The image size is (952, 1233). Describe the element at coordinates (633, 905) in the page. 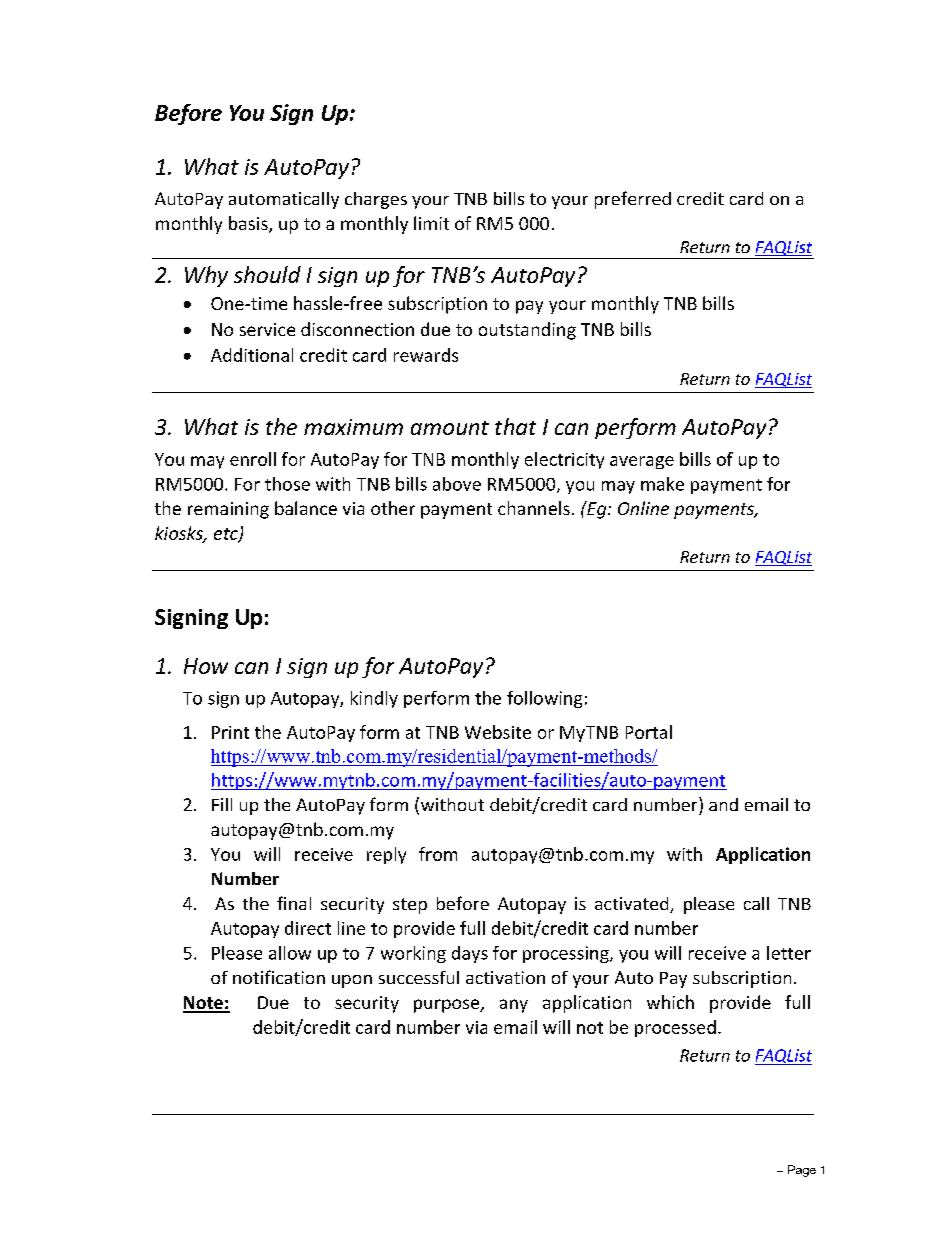

I see `activated` at that location.
